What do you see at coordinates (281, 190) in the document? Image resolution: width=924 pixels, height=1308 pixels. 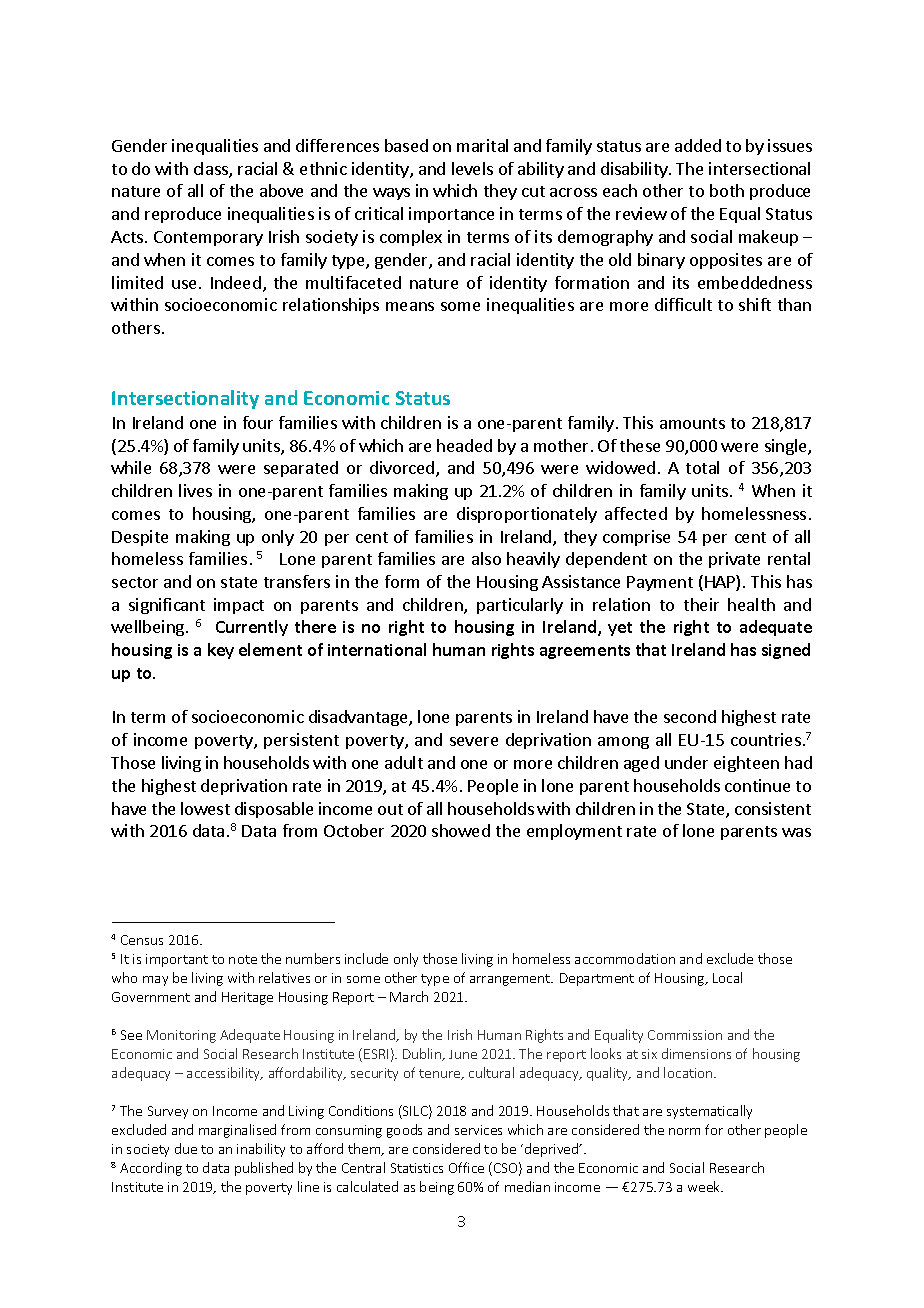 I see `above` at bounding box center [281, 190].
